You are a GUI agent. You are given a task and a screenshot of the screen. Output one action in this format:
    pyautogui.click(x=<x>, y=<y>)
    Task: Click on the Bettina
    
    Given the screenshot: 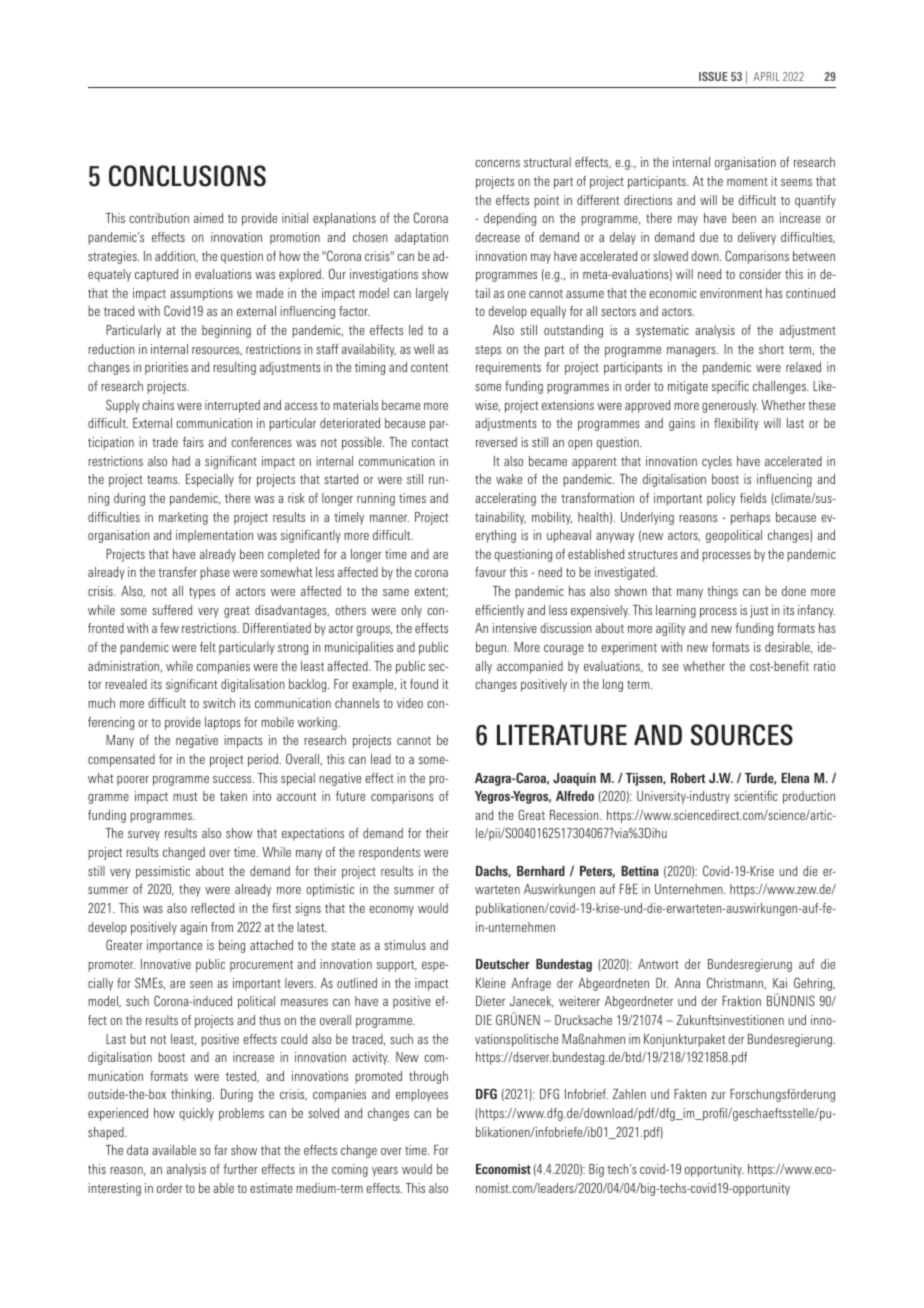 What is the action you would take?
    pyautogui.click(x=640, y=871)
